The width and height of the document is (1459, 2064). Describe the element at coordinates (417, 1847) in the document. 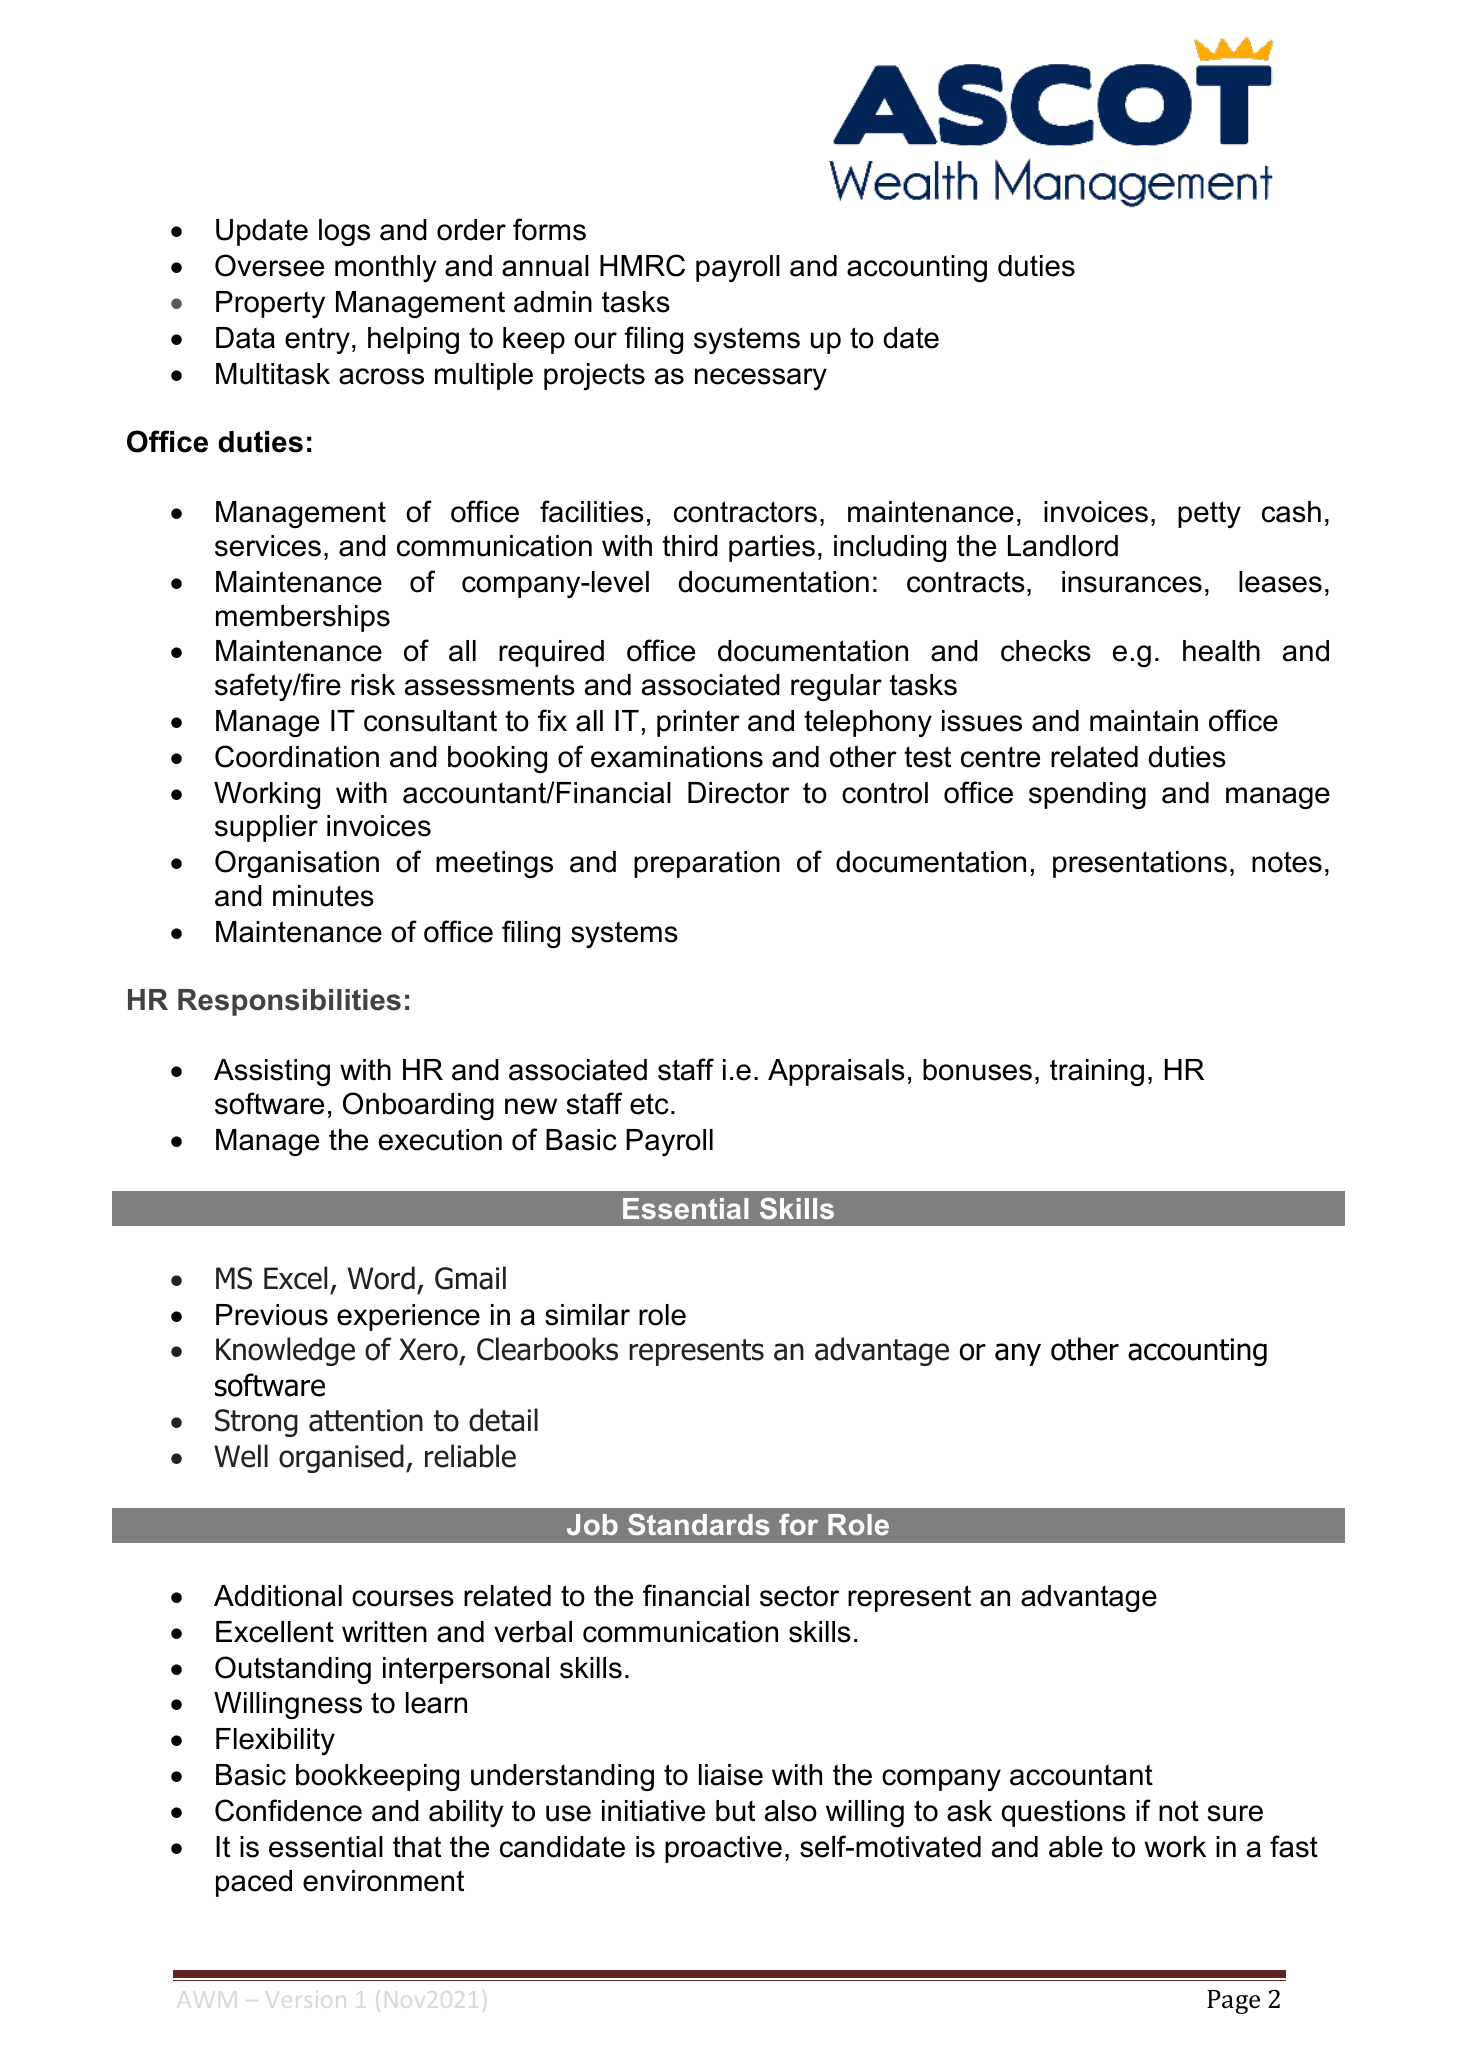

I see `that` at that location.
